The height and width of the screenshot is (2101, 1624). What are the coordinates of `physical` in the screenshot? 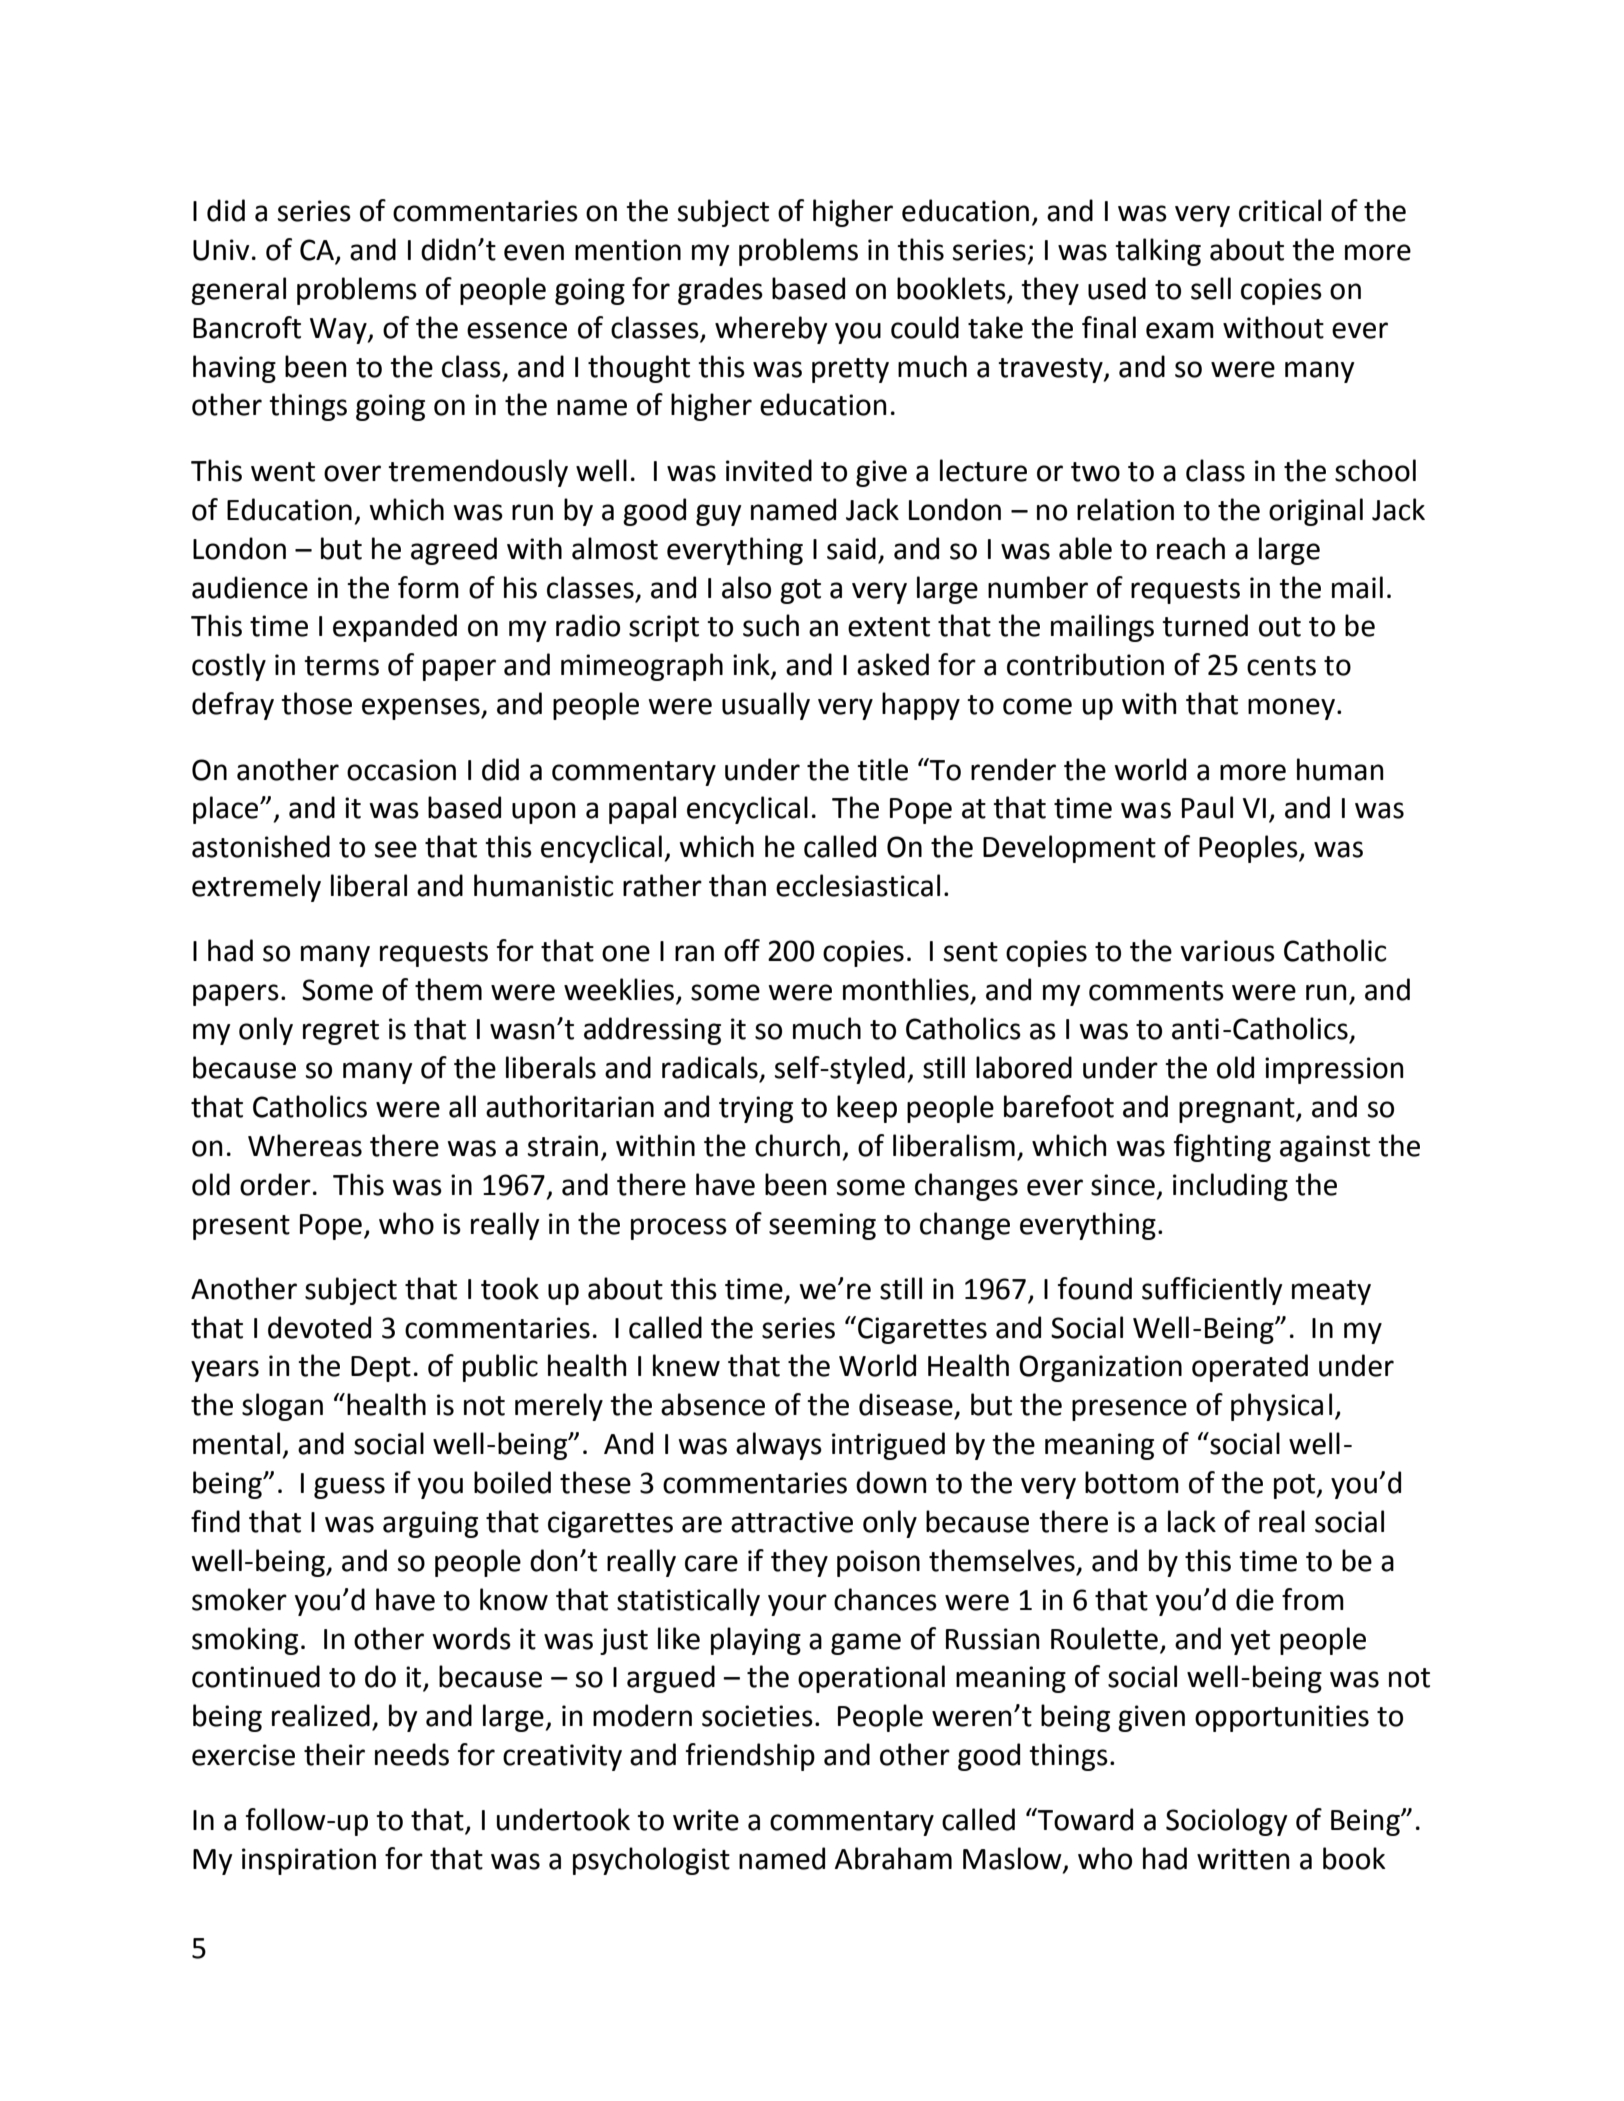 It's located at (1281, 1407).
